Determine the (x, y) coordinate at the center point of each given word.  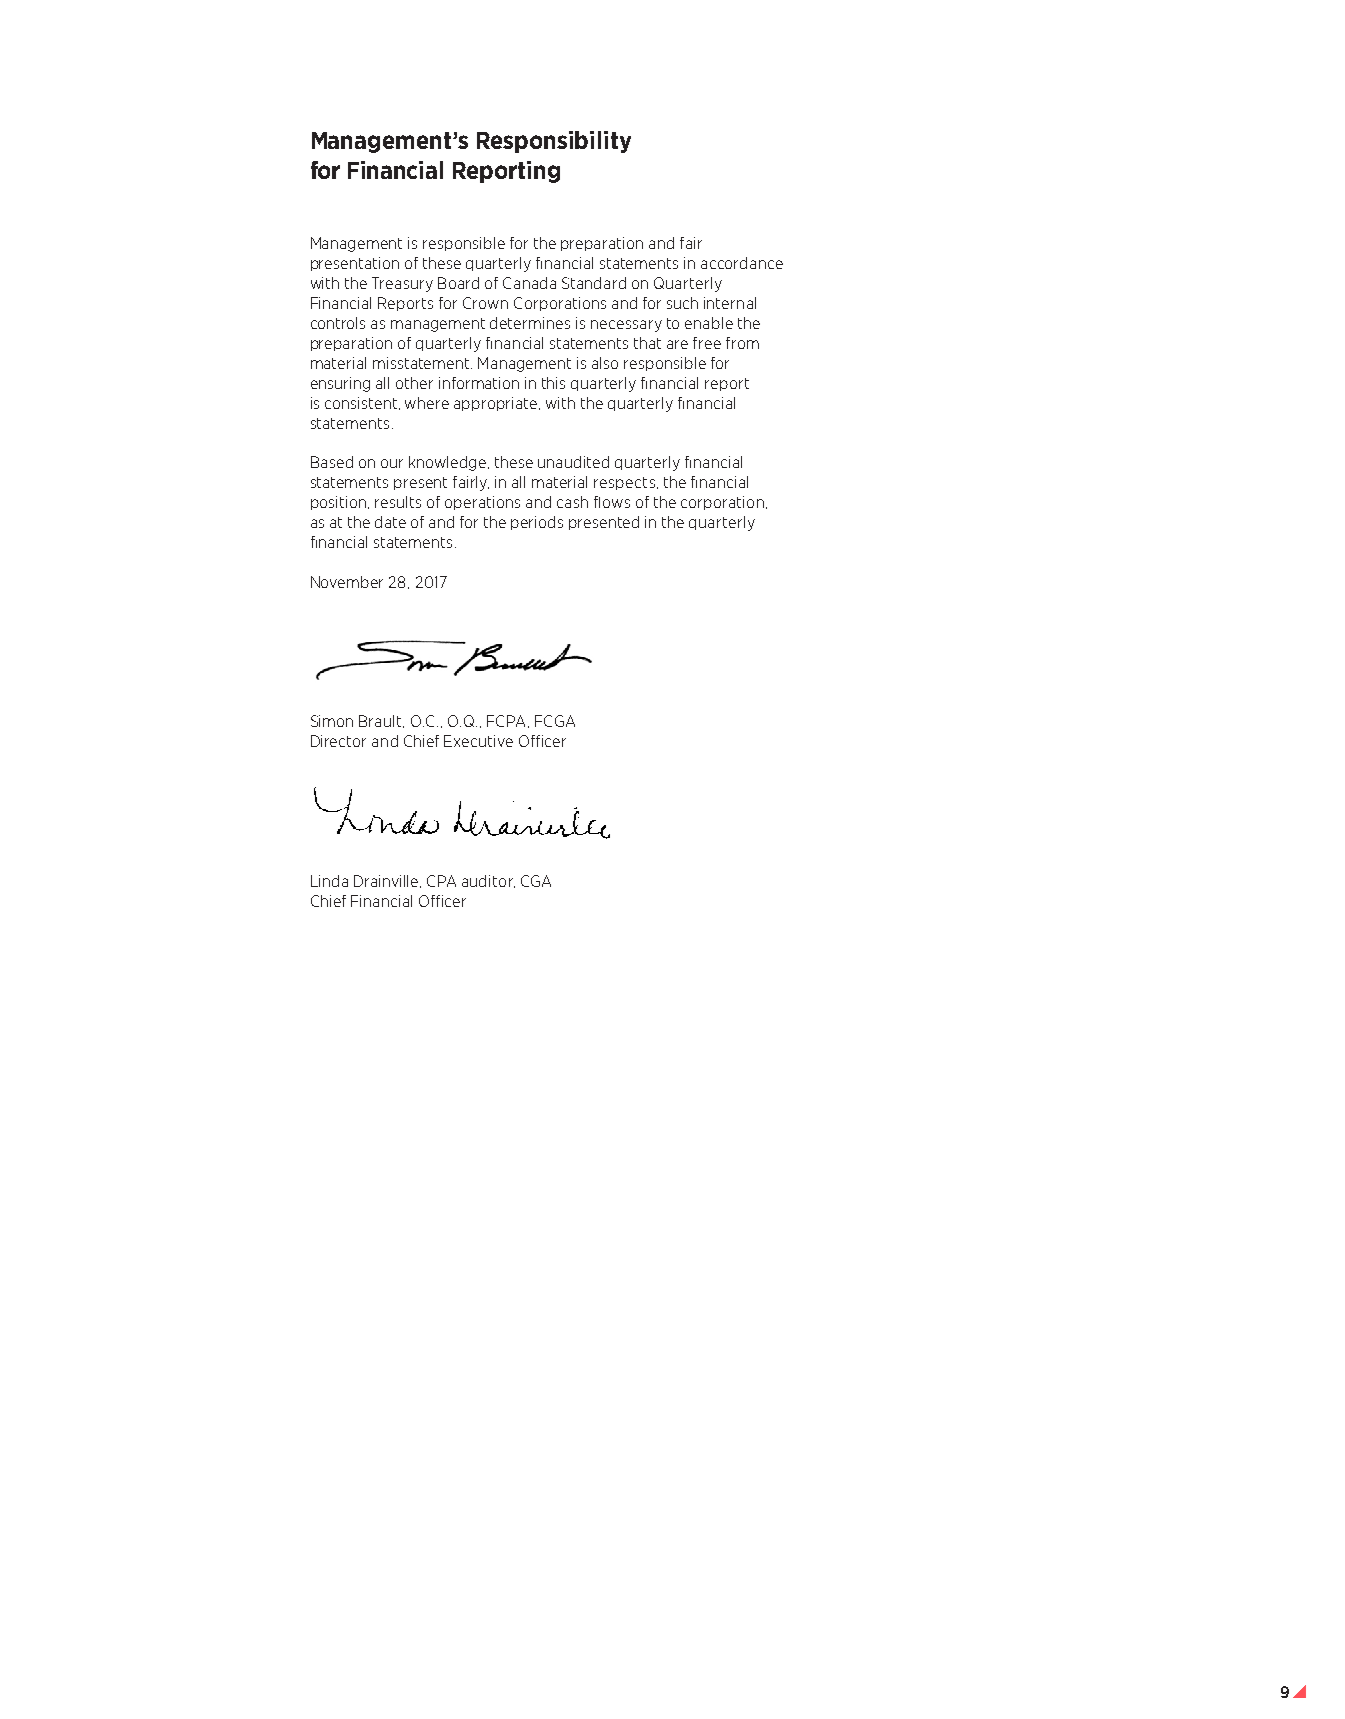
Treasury (402, 284)
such (682, 303)
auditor (488, 881)
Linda (329, 881)
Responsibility (554, 142)
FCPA (506, 721)
